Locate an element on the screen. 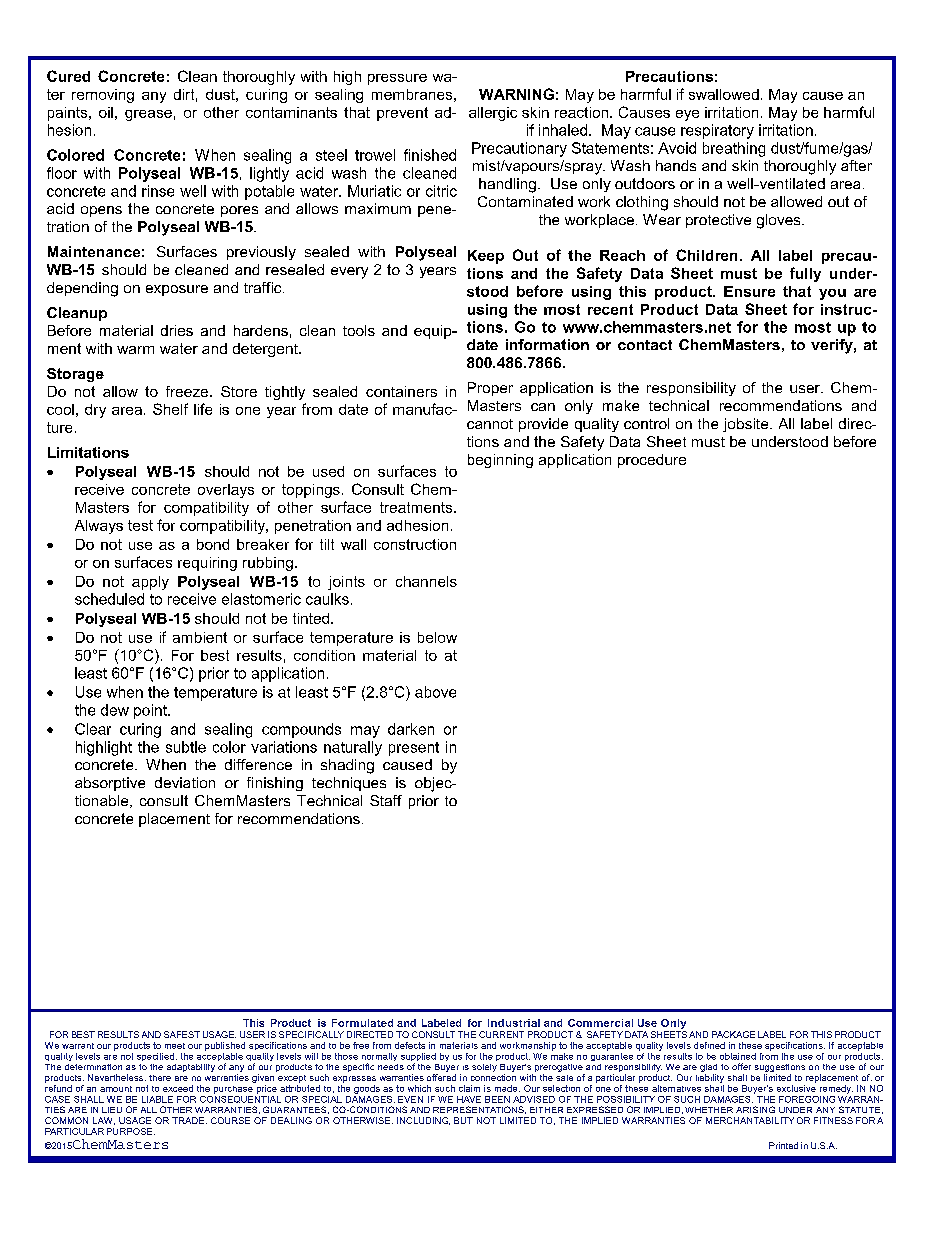 Image resolution: width=952 pixels, height=1233 pixels. cannot is located at coordinates (490, 424).
